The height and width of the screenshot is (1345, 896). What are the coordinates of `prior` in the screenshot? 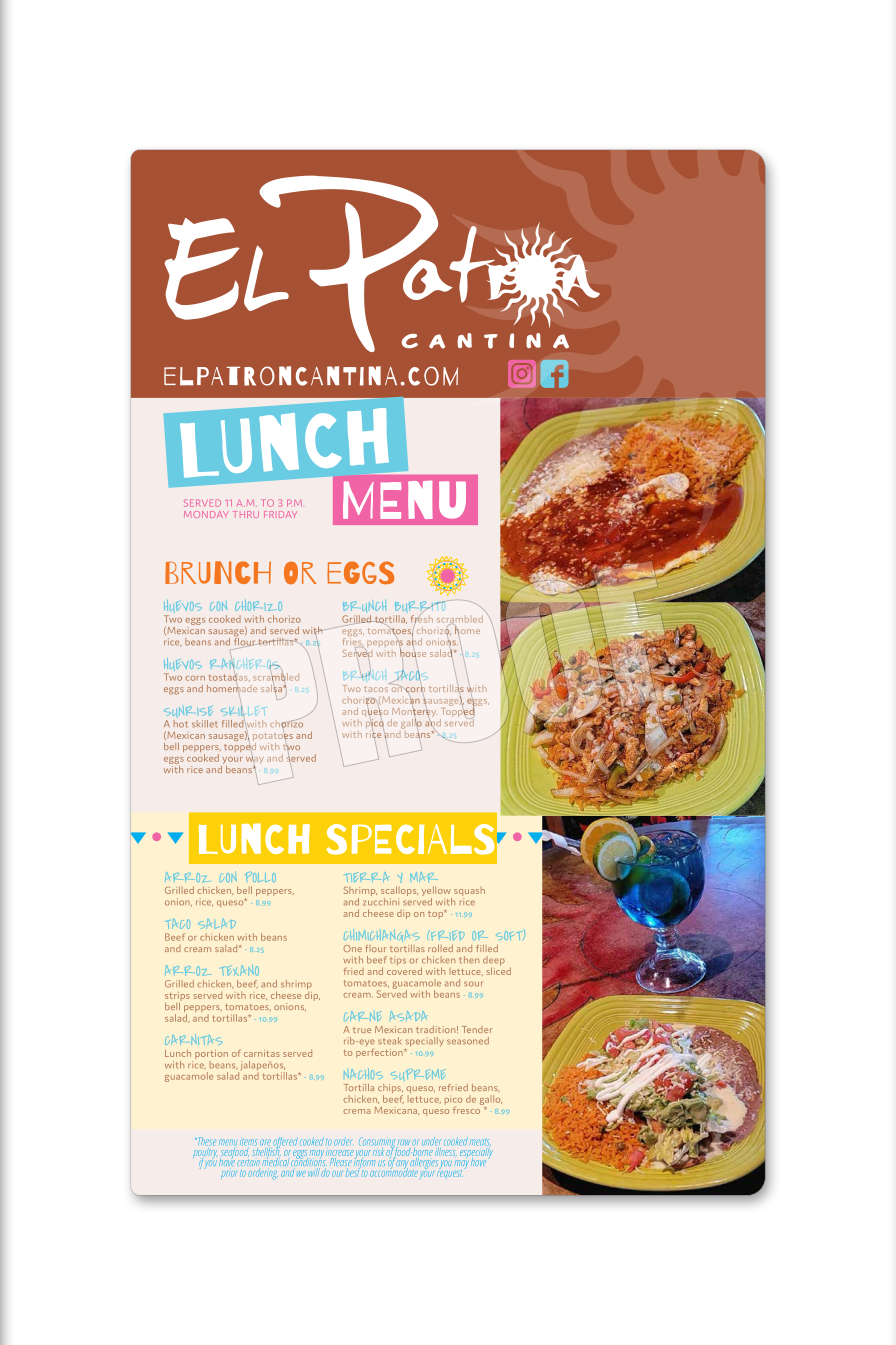 It's located at (229, 1175).
